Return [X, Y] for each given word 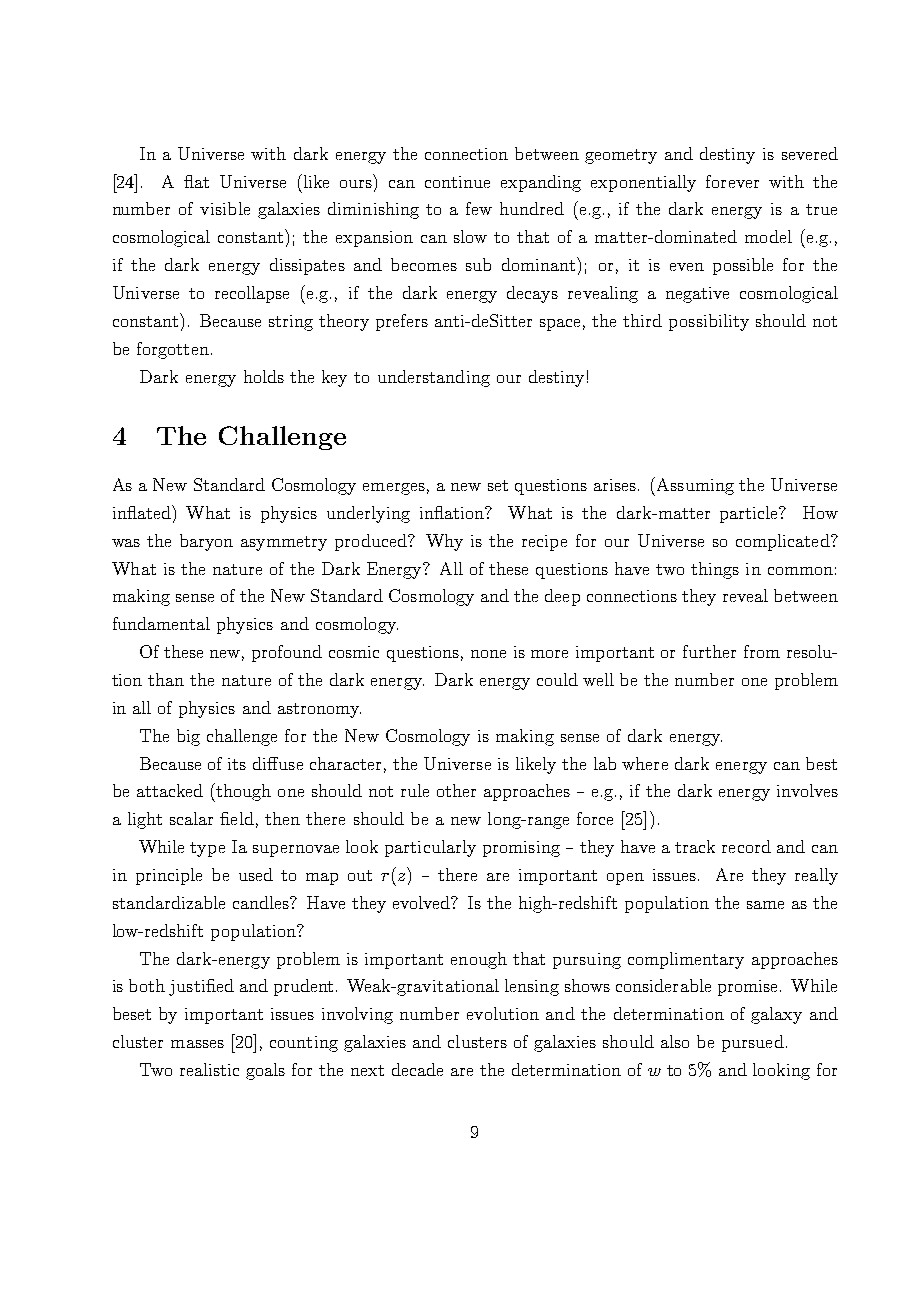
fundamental [161, 623]
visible [225, 208]
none [488, 654]
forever [732, 181]
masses [197, 1044]
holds [264, 376]
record [746, 846]
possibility [709, 322]
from [762, 651]
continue [457, 182]
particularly [430, 848]
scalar [191, 818]
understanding [434, 378]
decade [417, 1069]
